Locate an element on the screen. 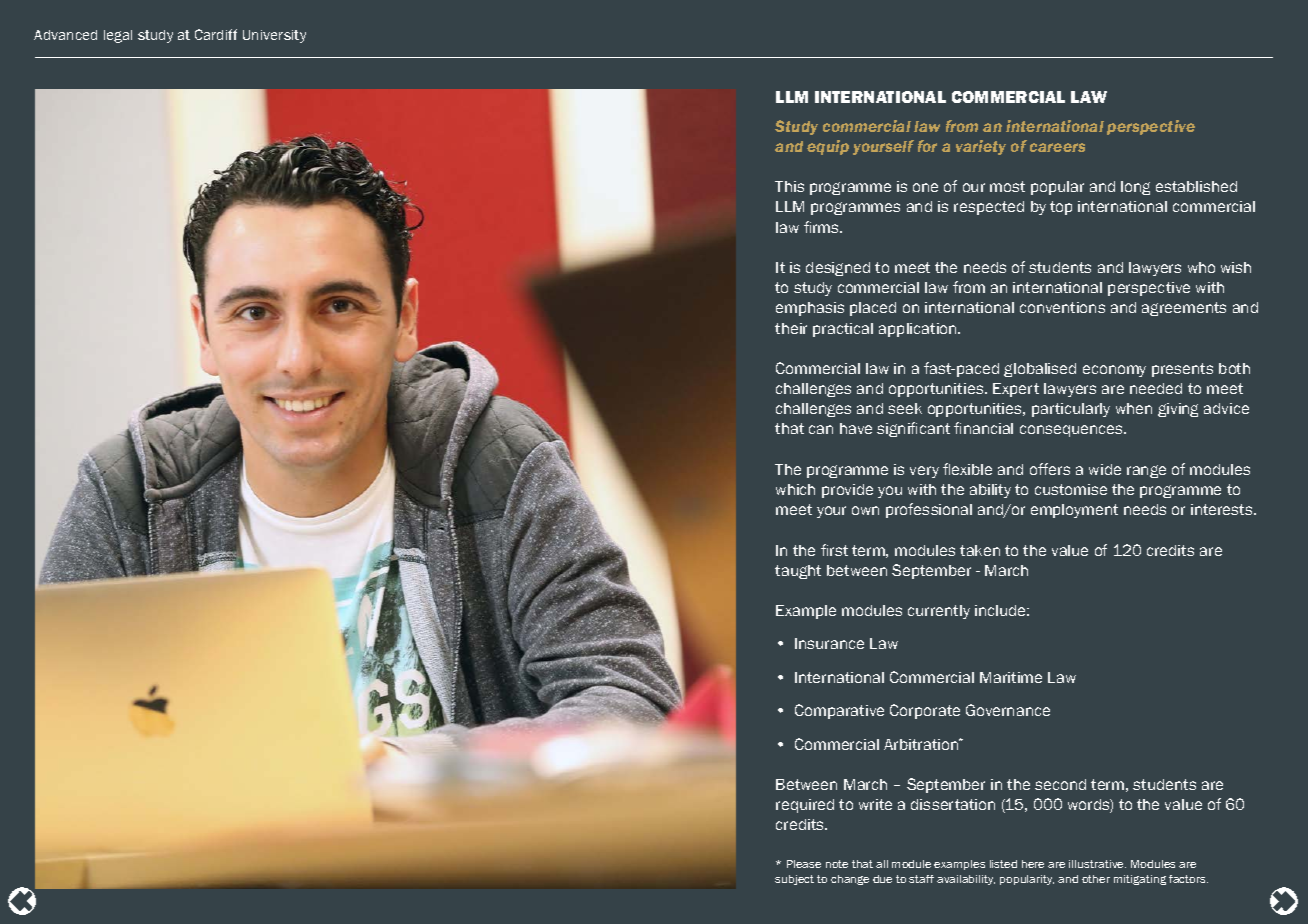 The height and width of the screenshot is (924, 1308). taught is located at coordinates (798, 572).
